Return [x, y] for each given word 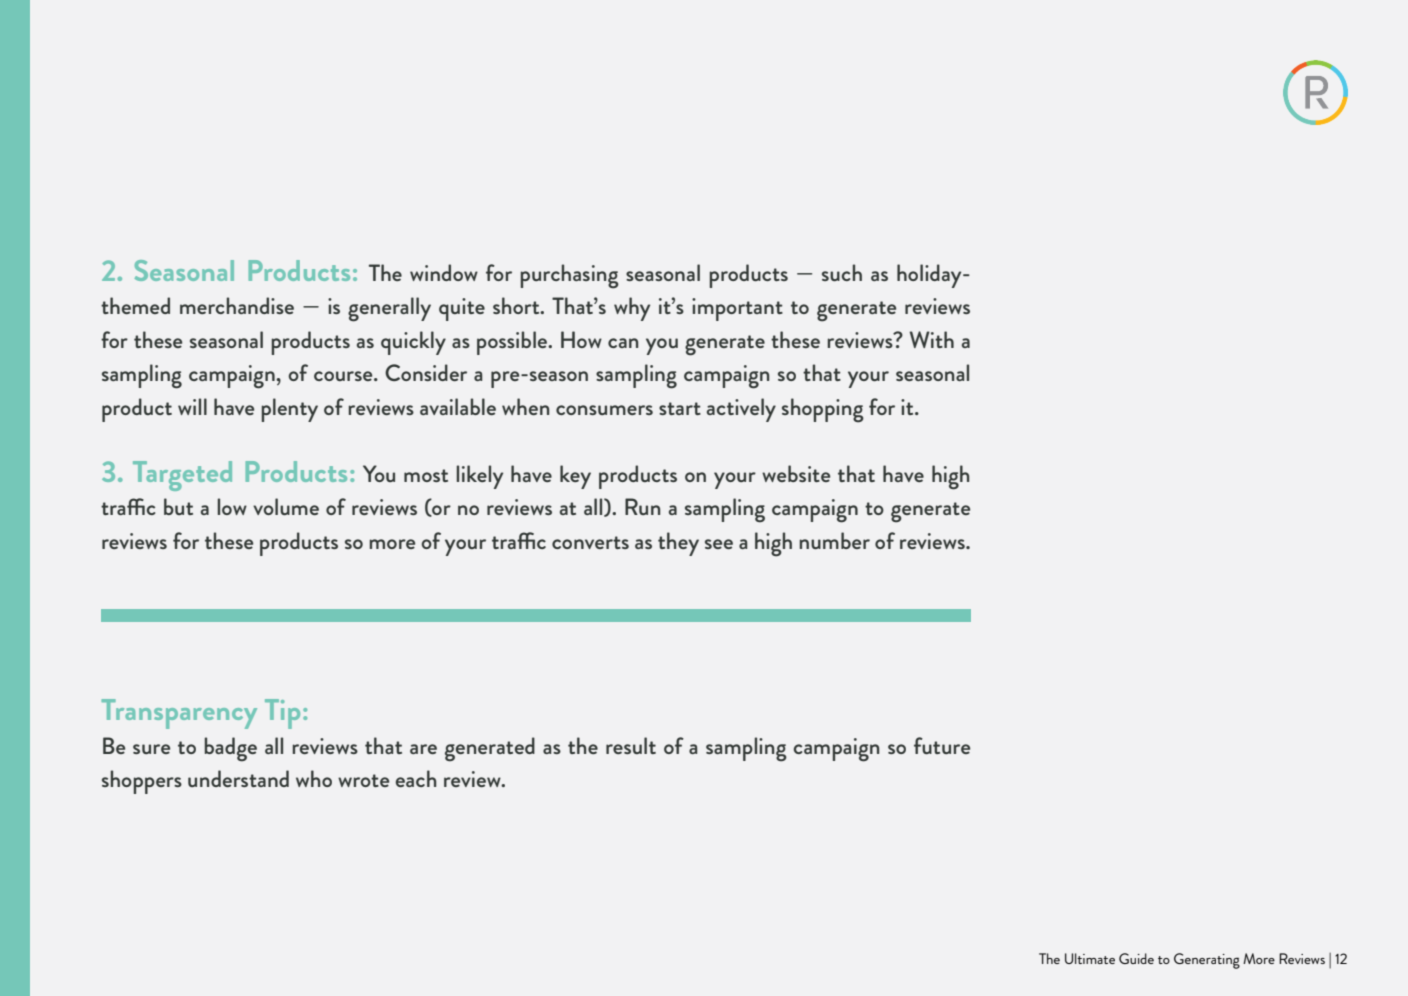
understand [238, 778]
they [678, 544]
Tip [282, 714]
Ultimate [1090, 958]
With [932, 339]
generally [389, 309]
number [834, 540]
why [632, 309]
